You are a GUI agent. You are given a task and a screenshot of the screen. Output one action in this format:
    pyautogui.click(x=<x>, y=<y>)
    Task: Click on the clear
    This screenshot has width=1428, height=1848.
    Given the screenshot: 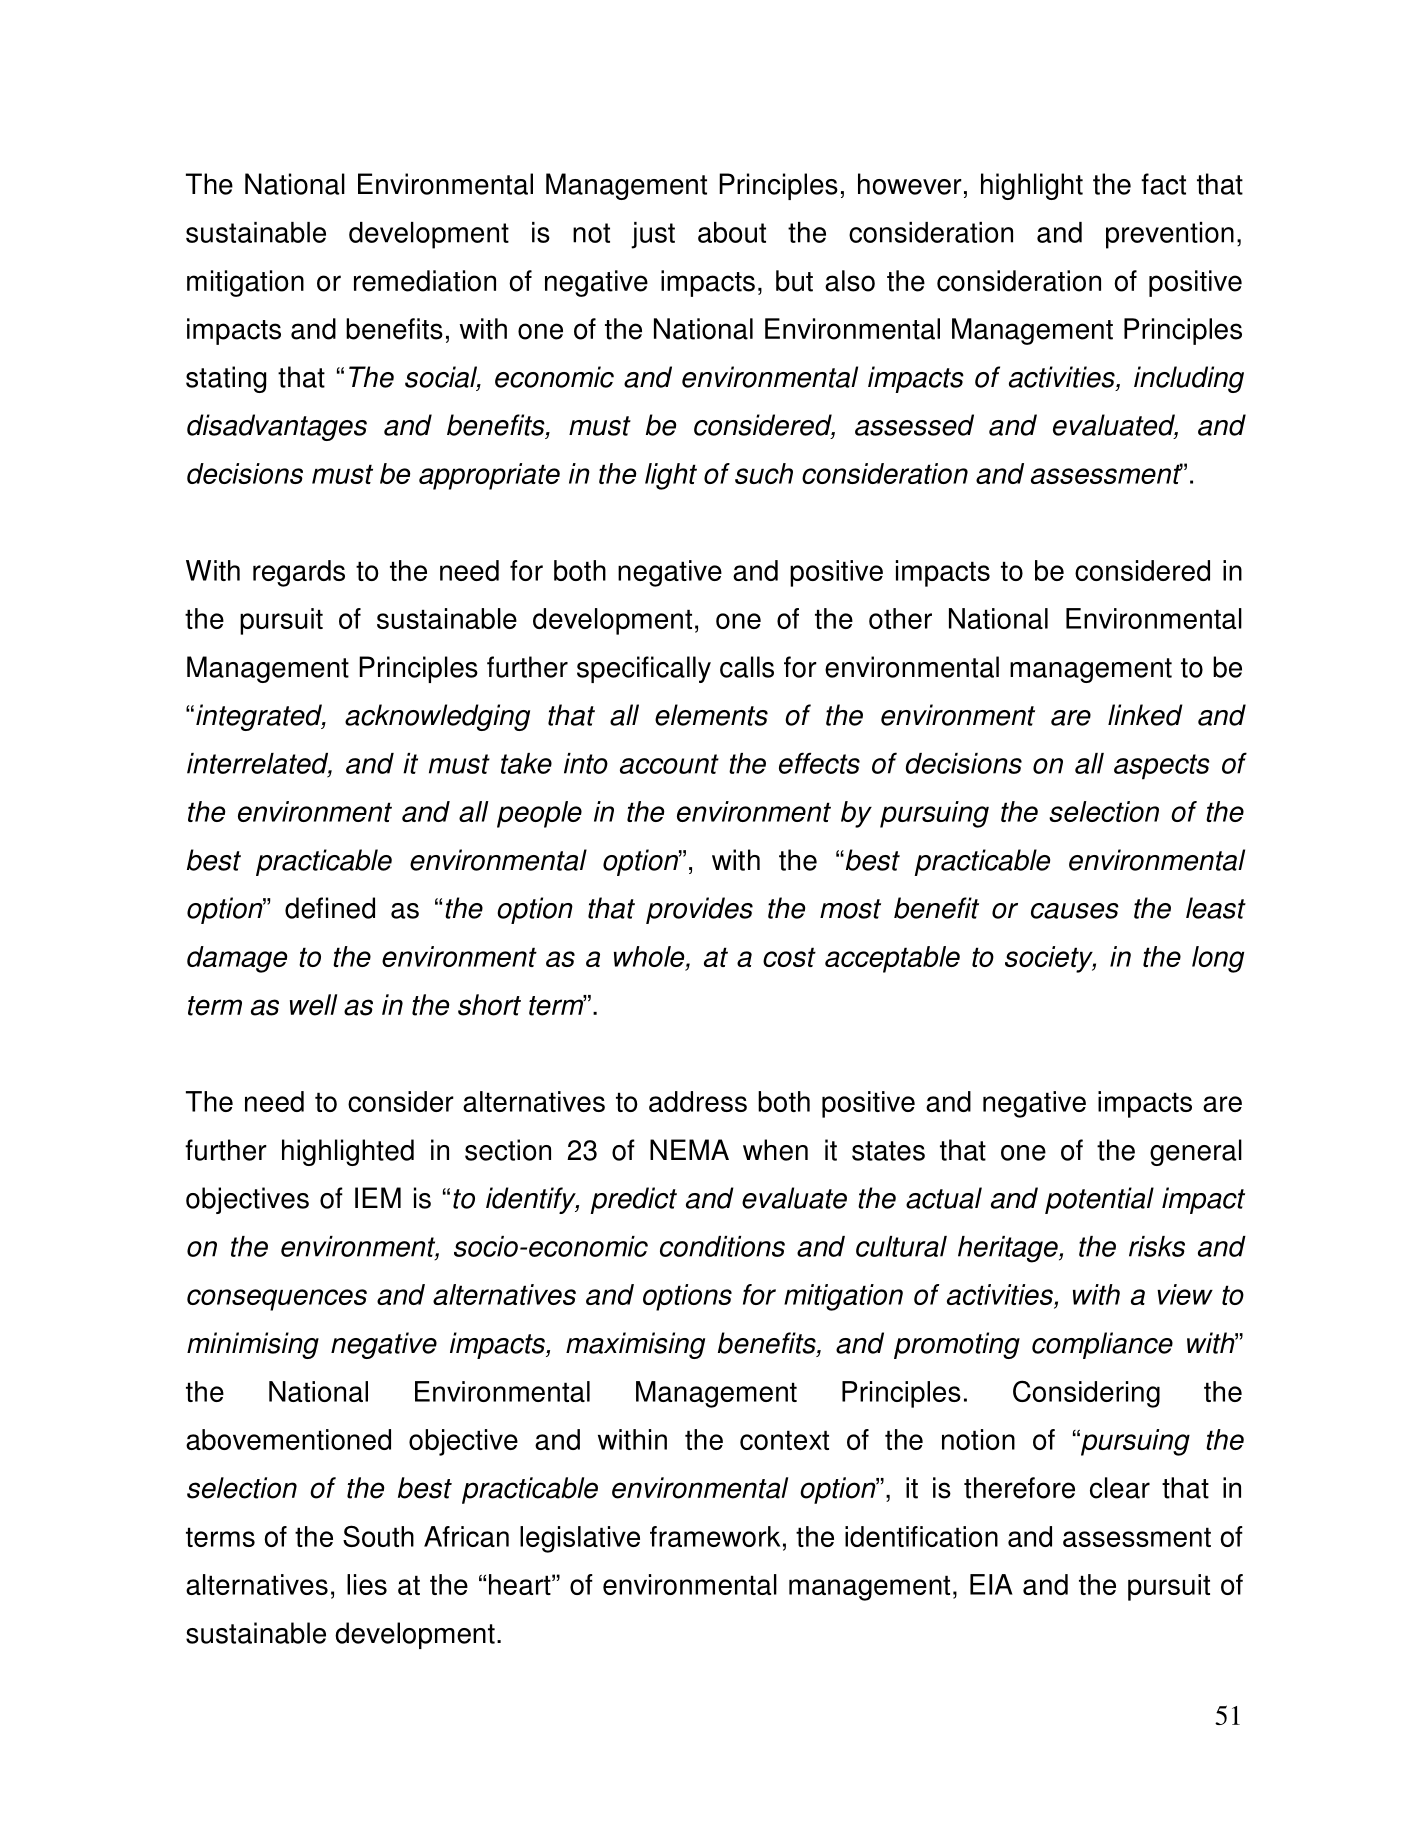 What is the action you would take?
    pyautogui.click(x=1120, y=1488)
